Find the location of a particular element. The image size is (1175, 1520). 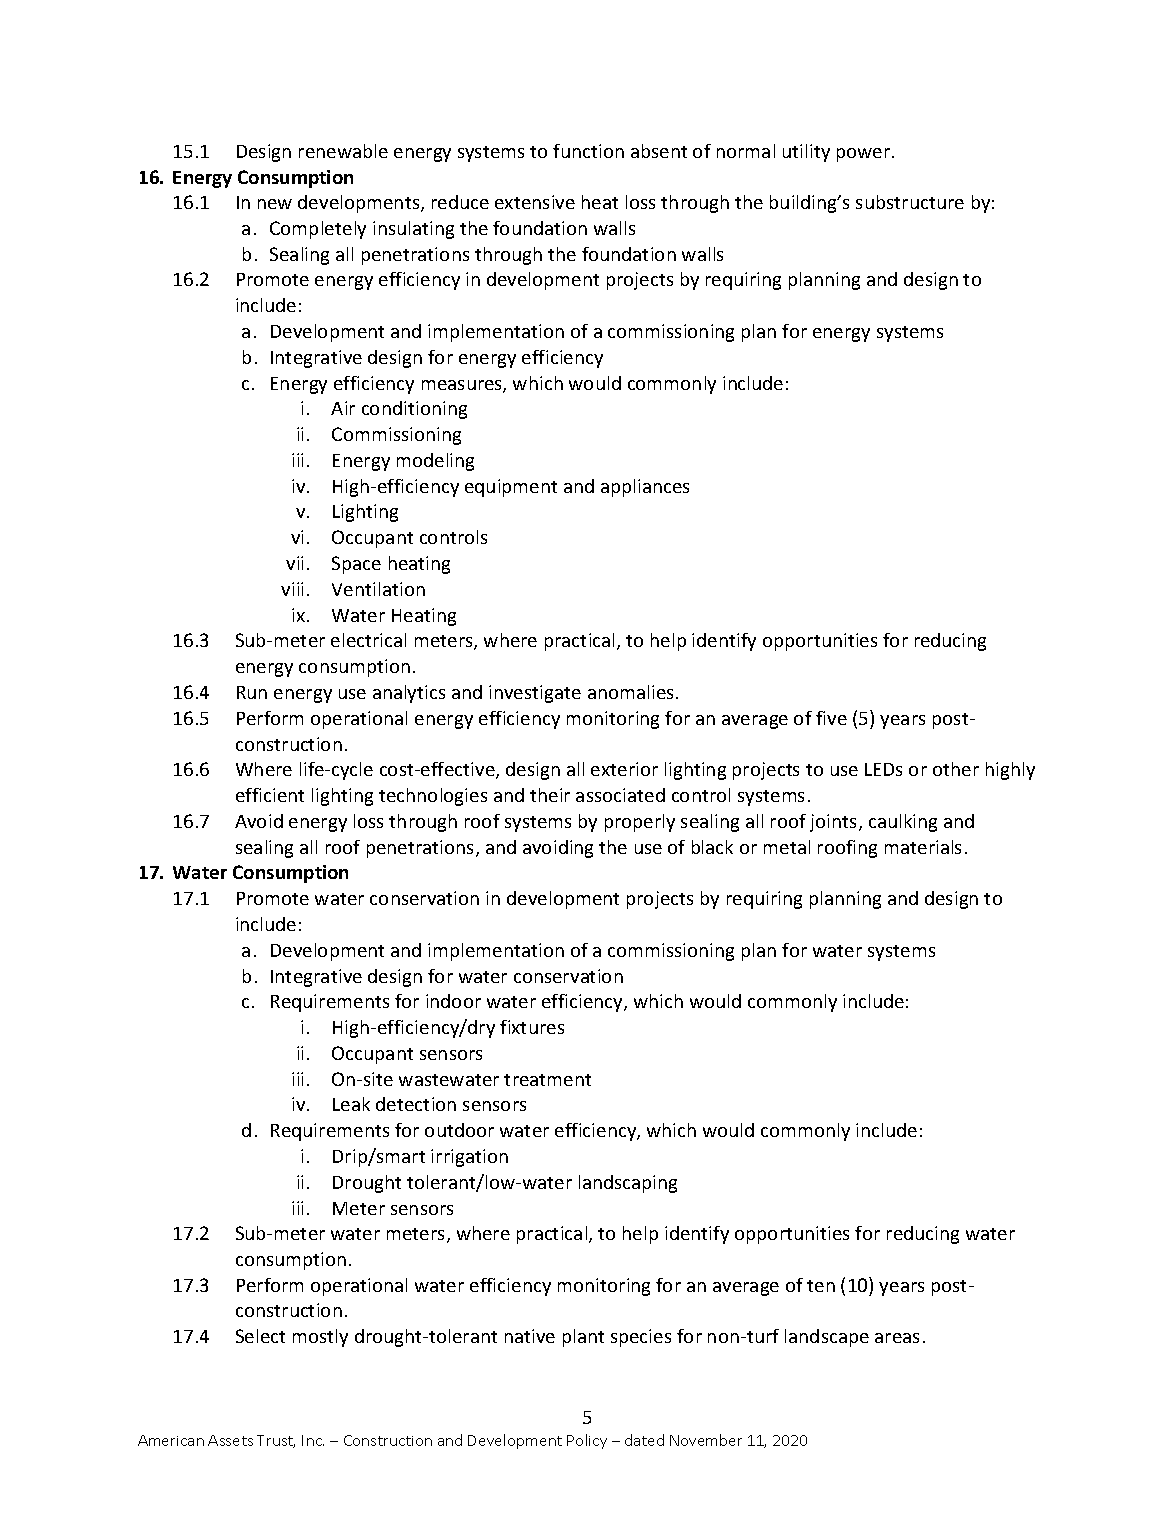

efficient is located at coordinates (270, 795).
